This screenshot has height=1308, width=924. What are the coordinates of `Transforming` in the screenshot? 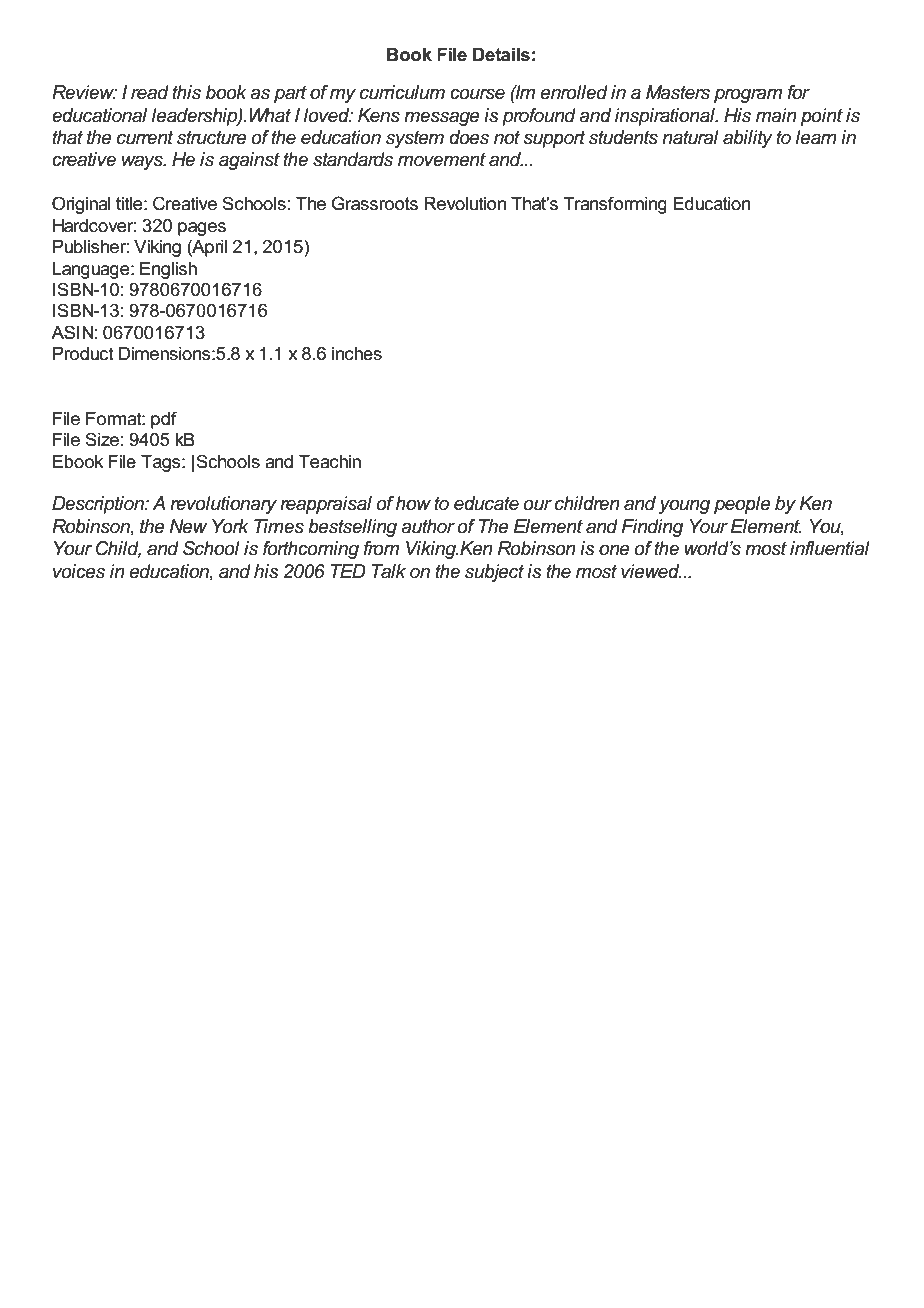 It's located at (615, 205).
